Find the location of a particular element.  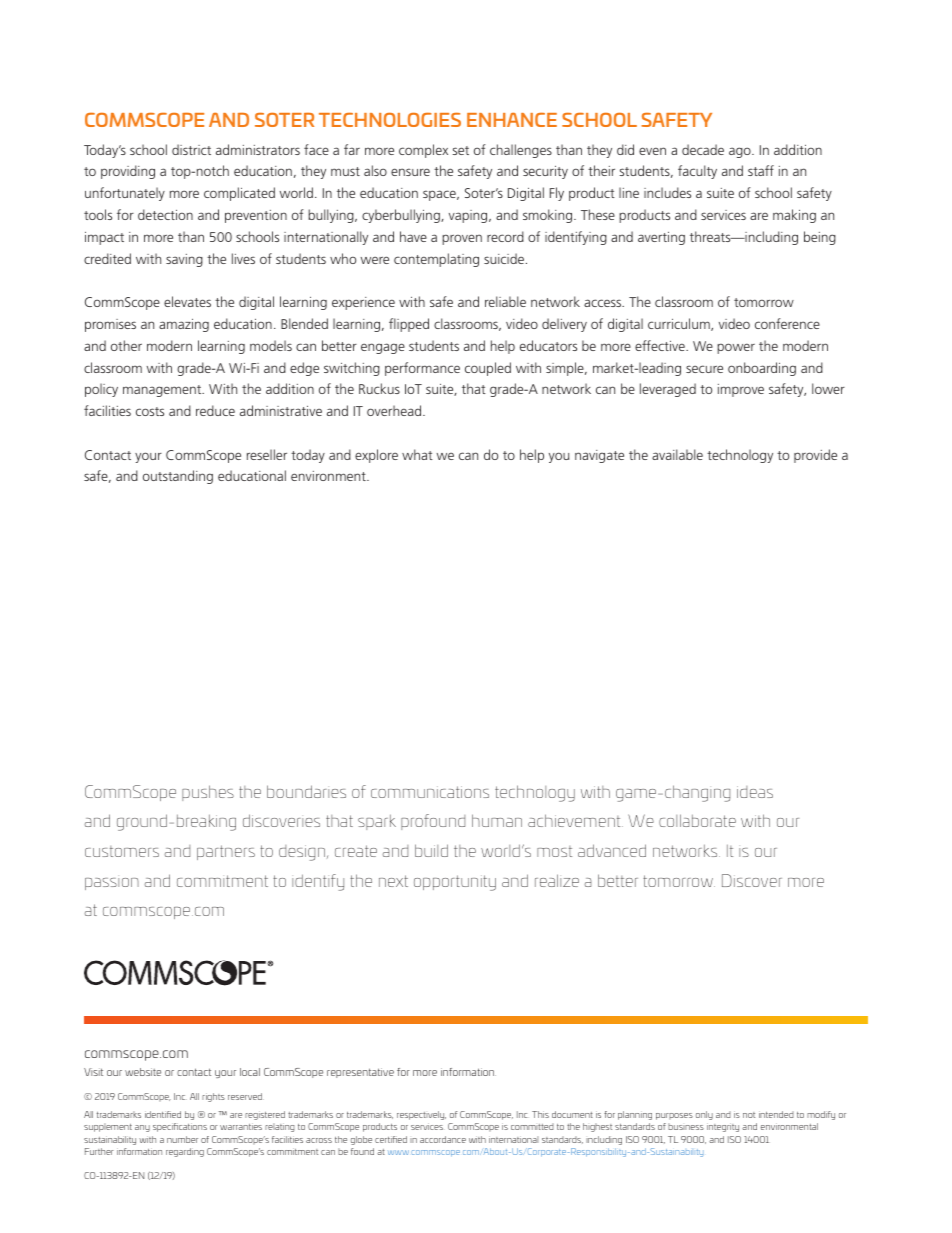

specifications is located at coordinates (180, 1127).
